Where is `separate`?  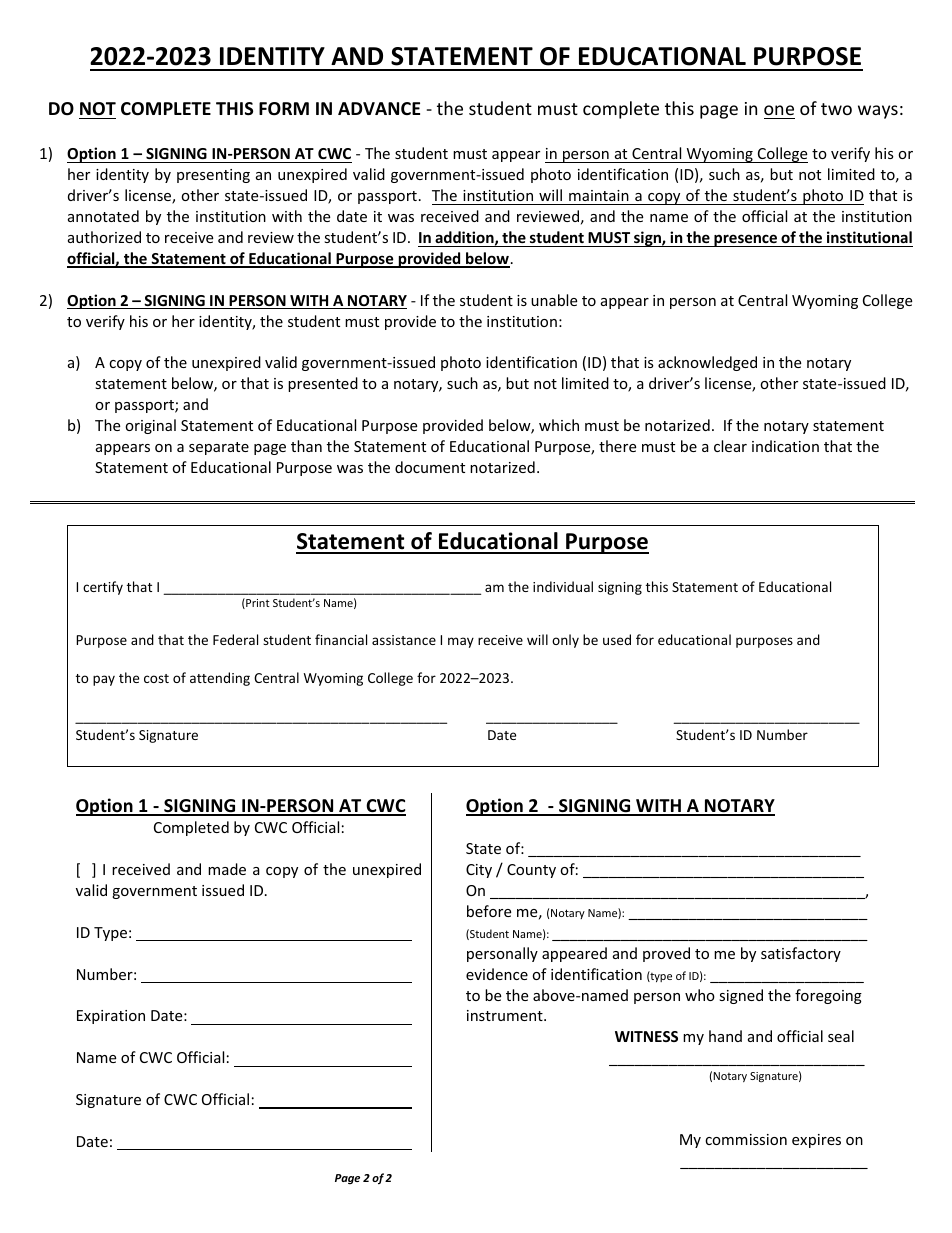 separate is located at coordinates (219, 448).
